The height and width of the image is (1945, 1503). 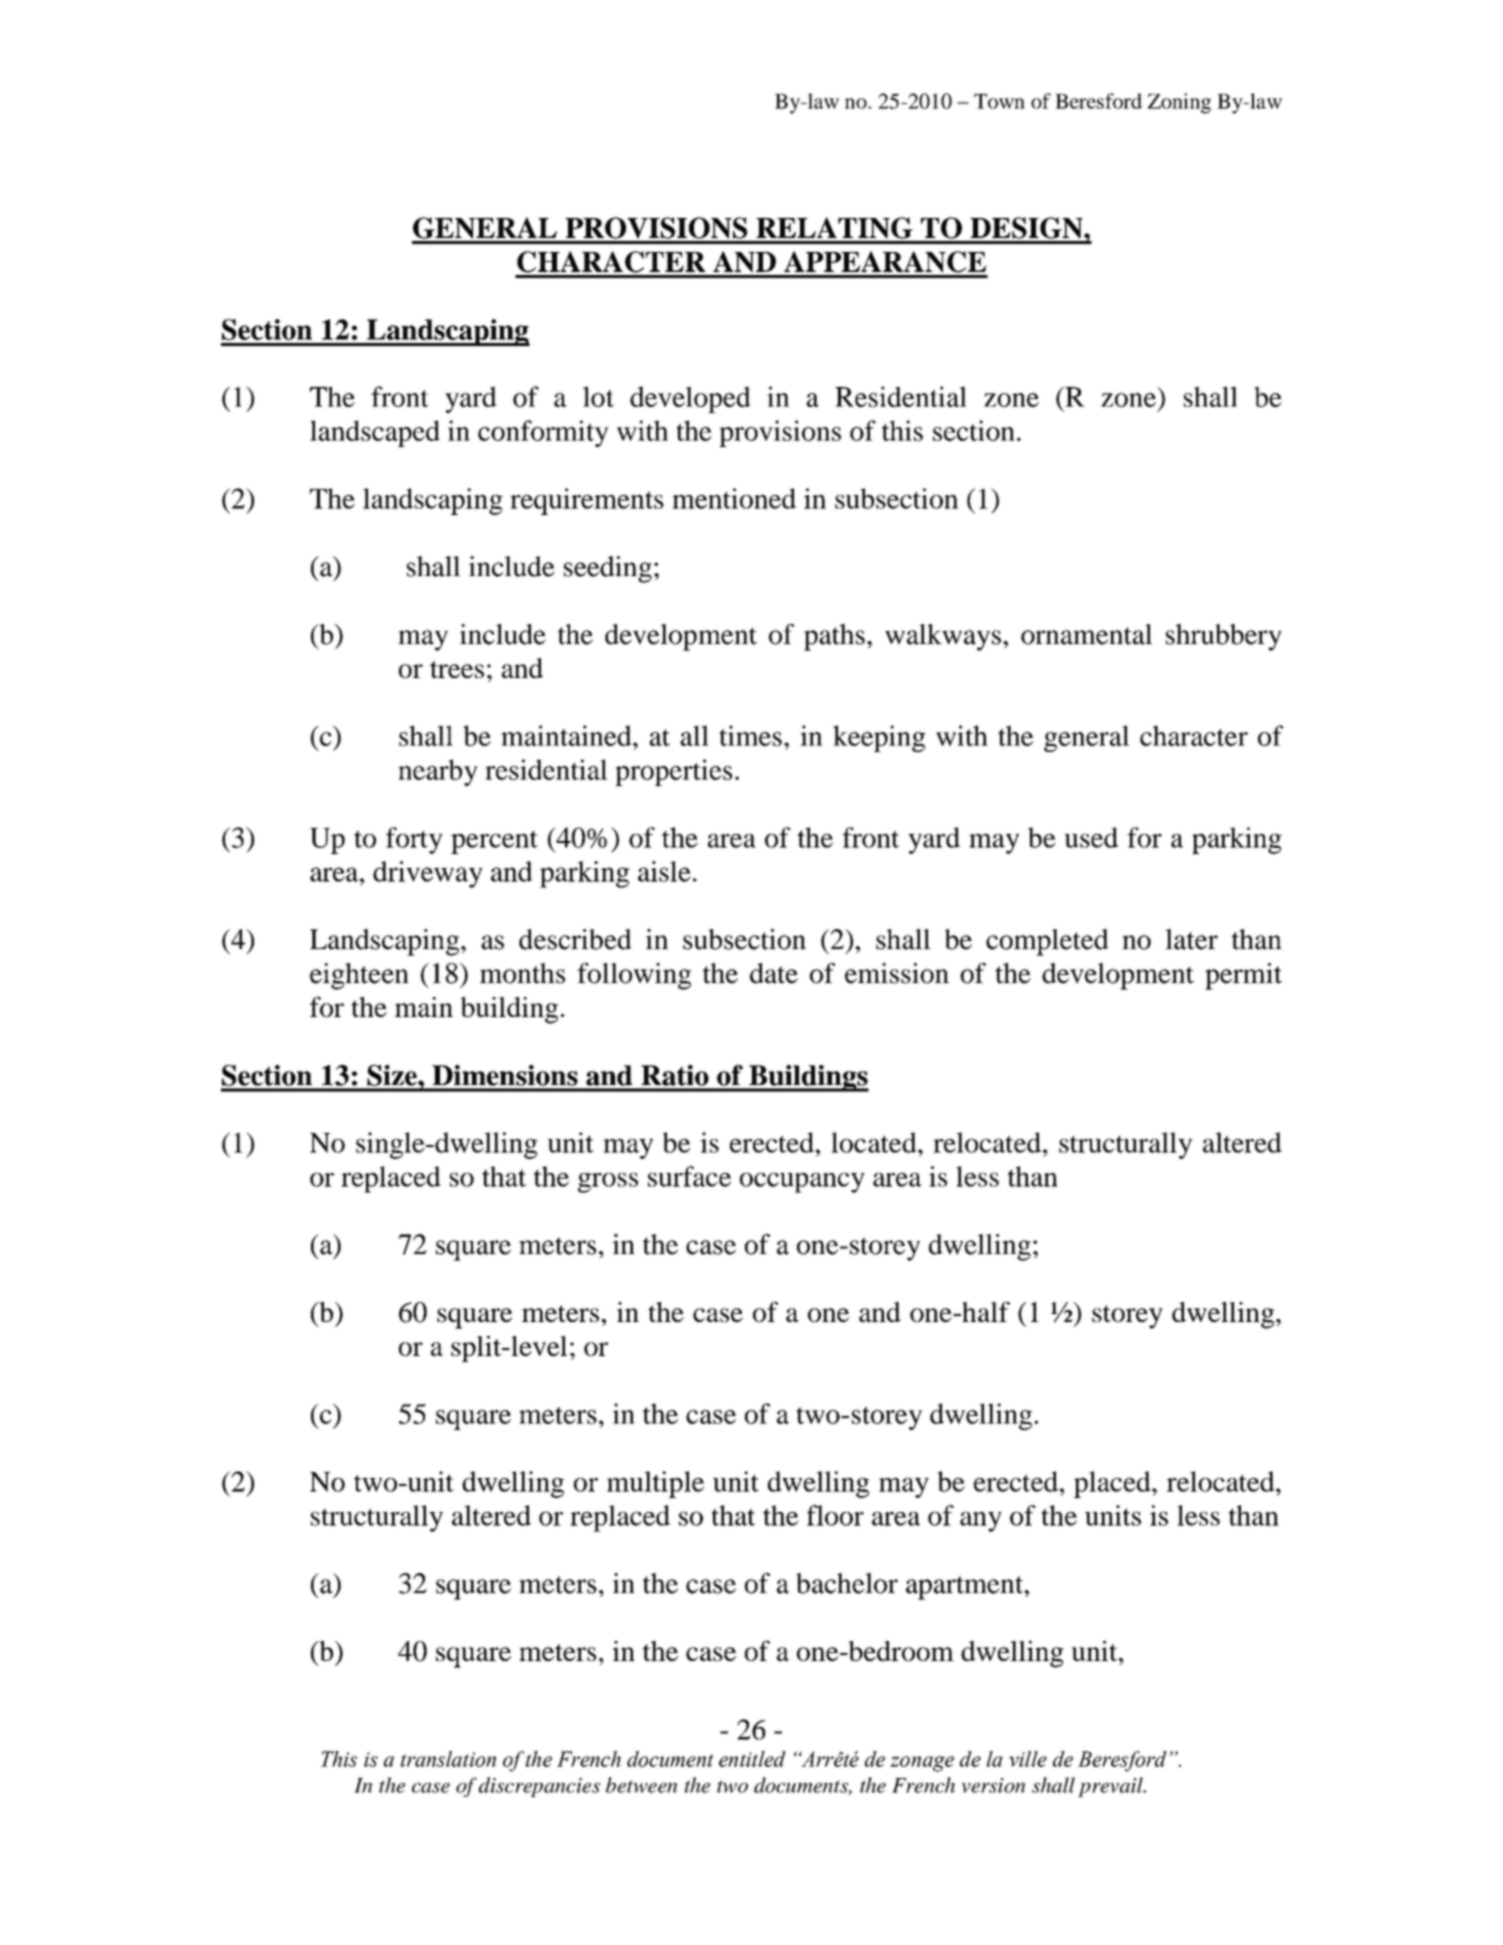 What do you see at coordinates (1111, 1787) in the image?
I see `prevail` at bounding box center [1111, 1787].
